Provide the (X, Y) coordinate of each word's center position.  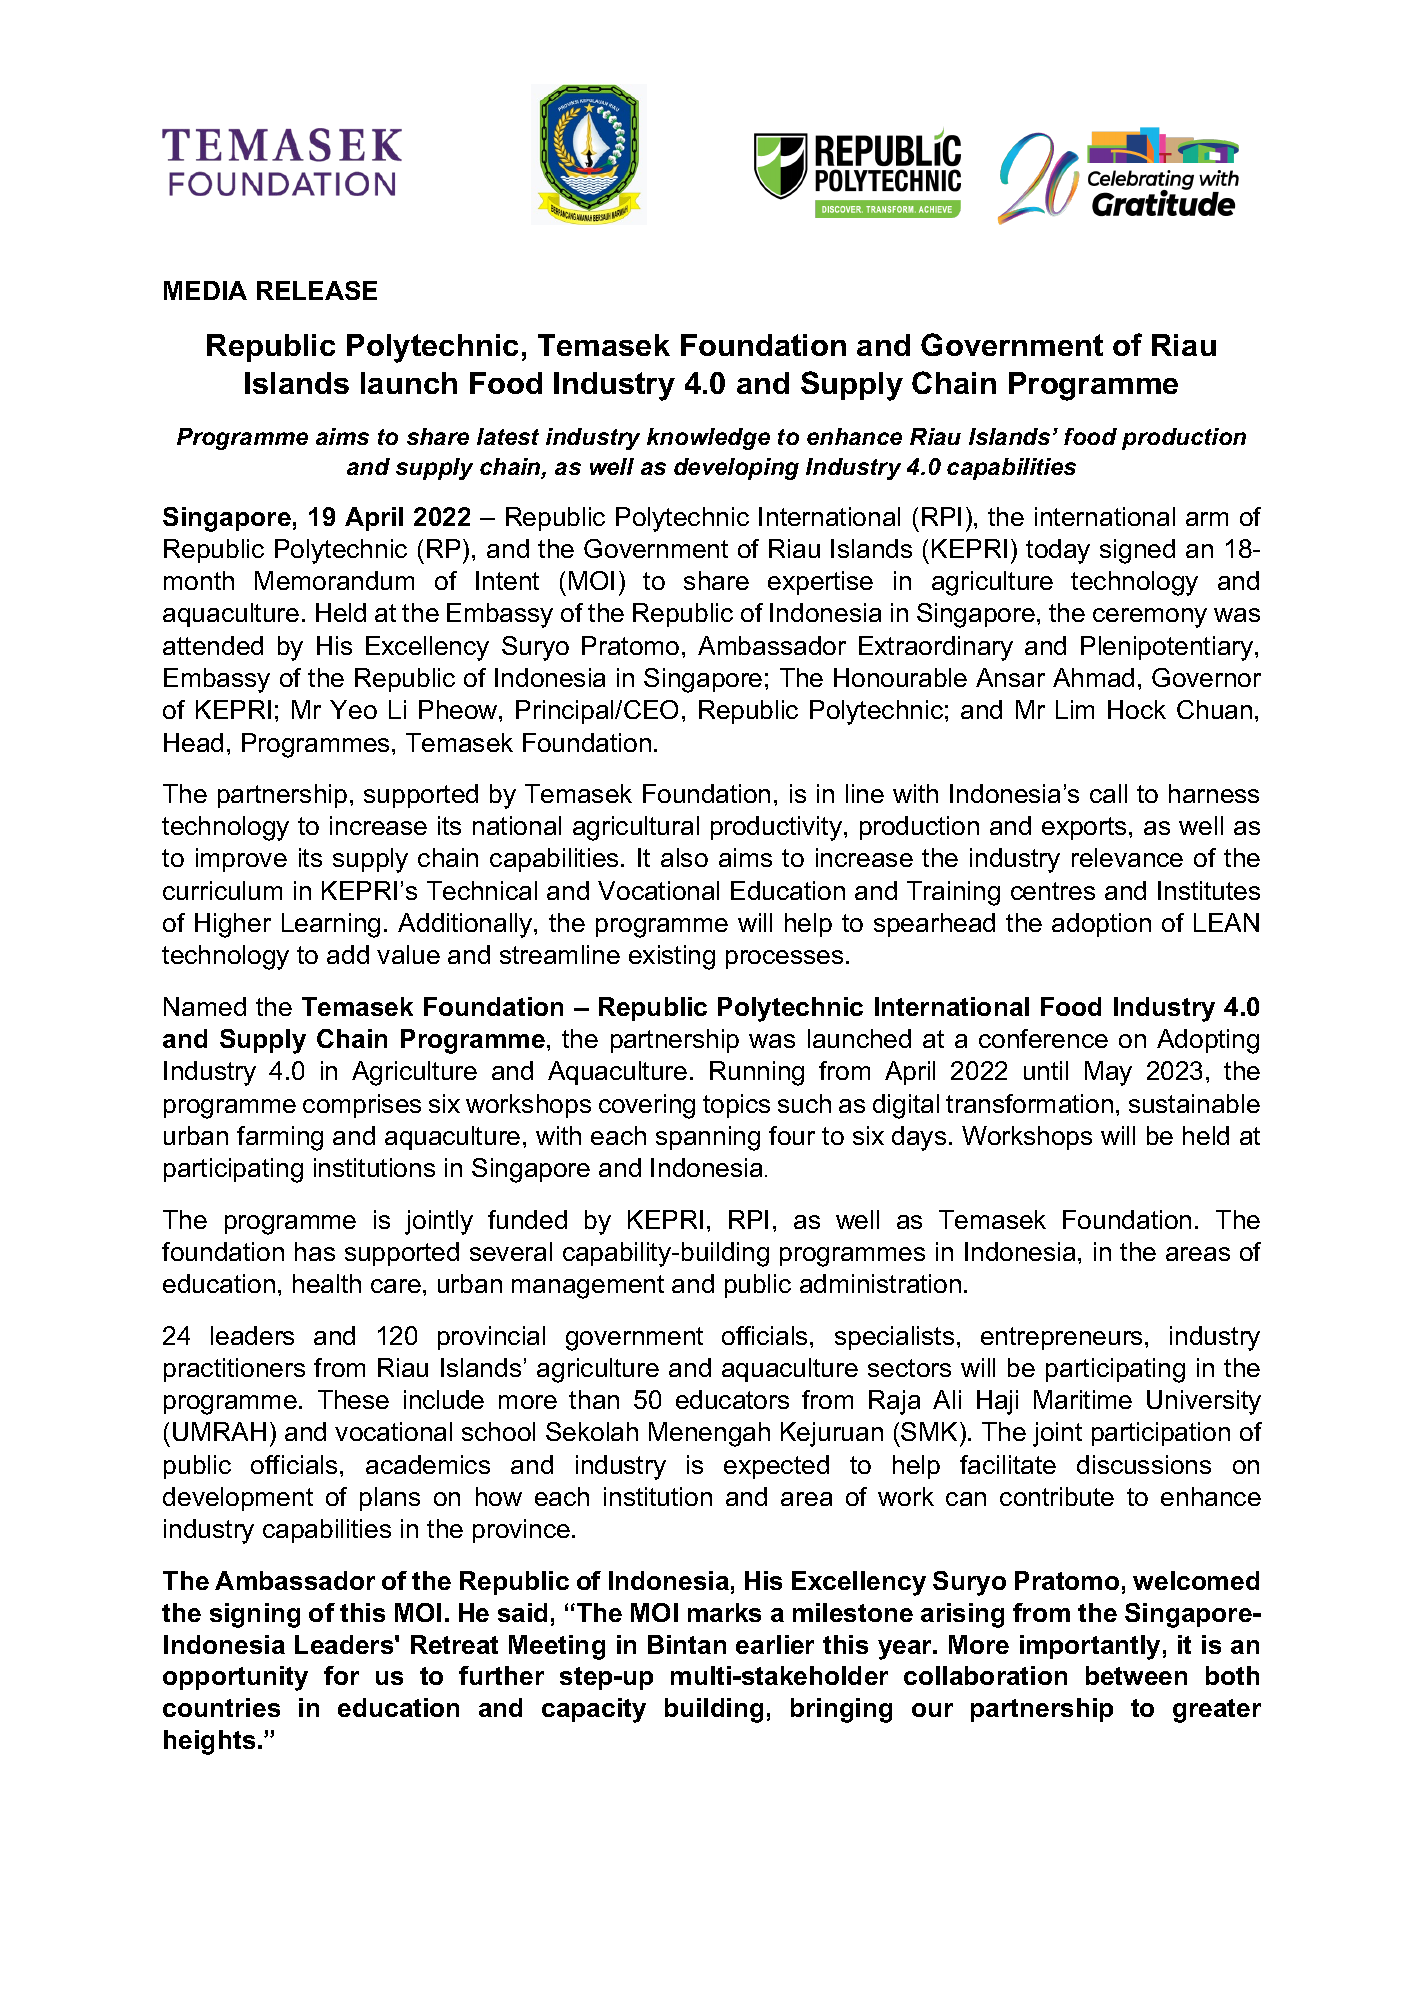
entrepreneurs (1063, 1338)
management (588, 1287)
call (1108, 793)
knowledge (708, 439)
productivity (776, 828)
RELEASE (317, 290)
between (1136, 1675)
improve (241, 860)
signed (1137, 551)
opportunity (235, 1678)
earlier (775, 1644)
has (315, 1251)
